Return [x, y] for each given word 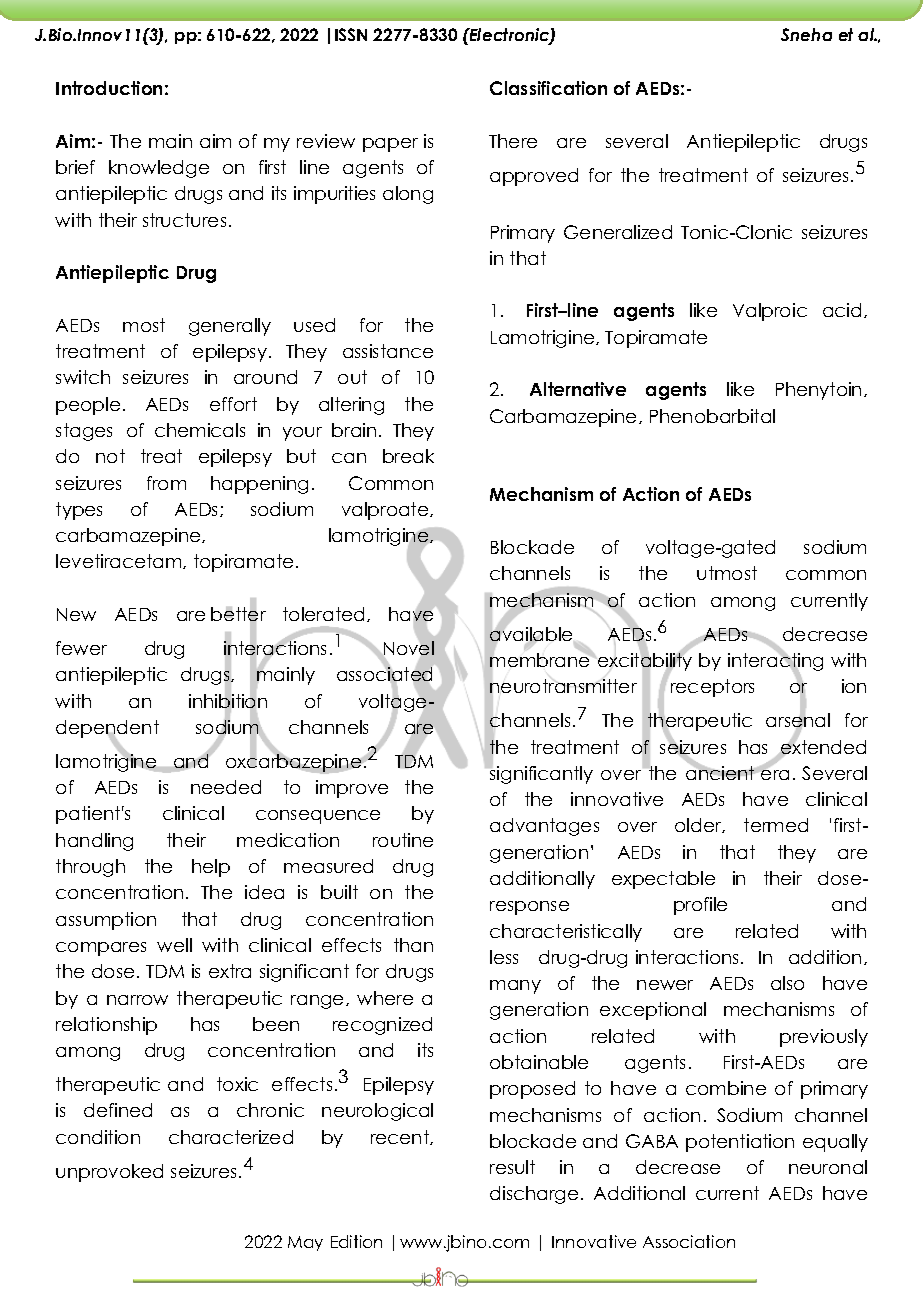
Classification [548, 88]
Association [689, 1241]
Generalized [618, 232]
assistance [388, 351]
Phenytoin [818, 391]
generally [230, 327]
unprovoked [109, 1173]
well [174, 945]
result [512, 1167]
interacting [775, 662]
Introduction [109, 88]
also [787, 983]
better [238, 614]
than [413, 945]
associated [384, 675]
